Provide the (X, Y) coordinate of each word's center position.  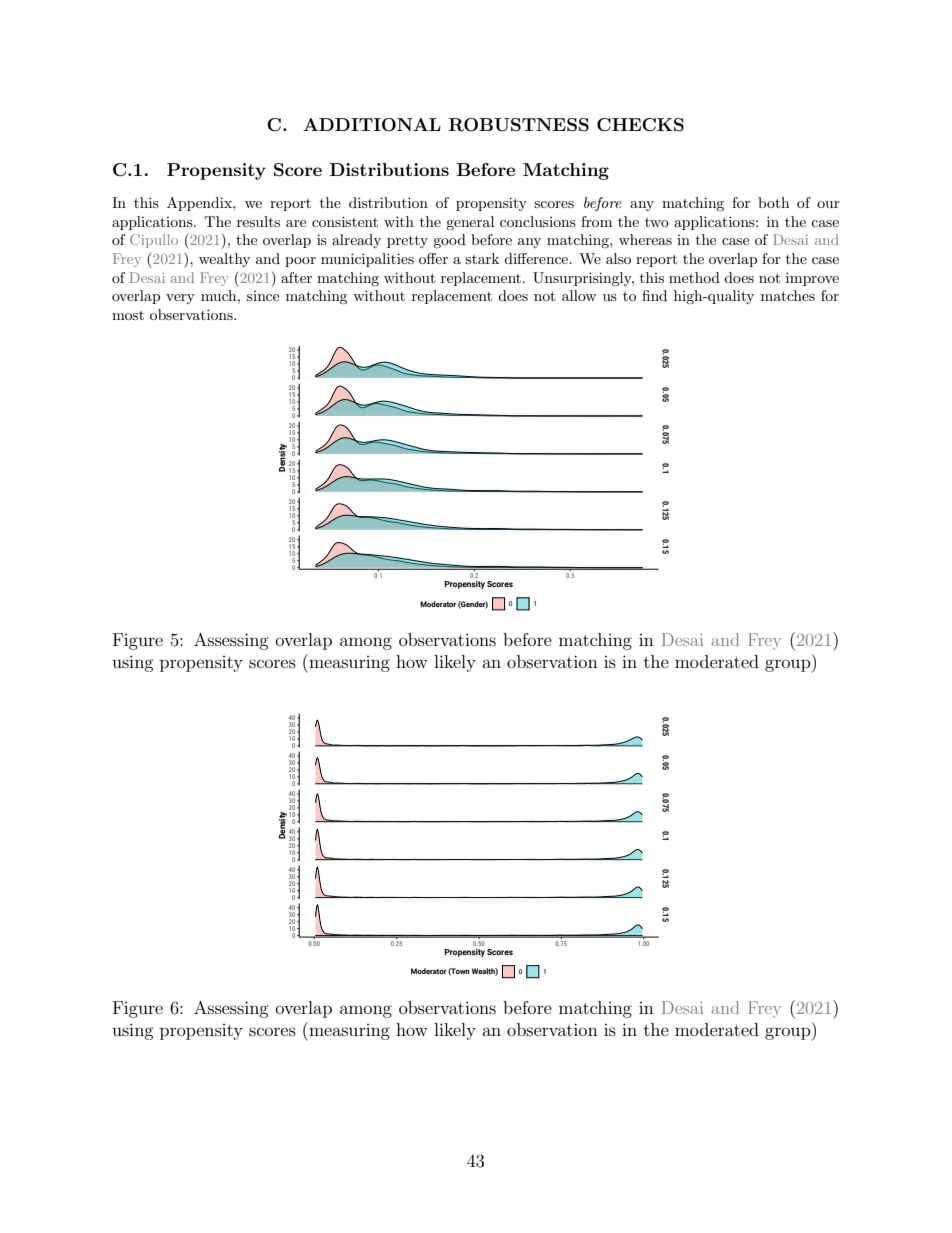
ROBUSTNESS (519, 125)
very (180, 299)
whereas (645, 239)
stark (482, 258)
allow (579, 295)
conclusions (538, 221)
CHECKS (640, 125)
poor (300, 262)
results (258, 221)
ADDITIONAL (372, 125)
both (773, 202)
